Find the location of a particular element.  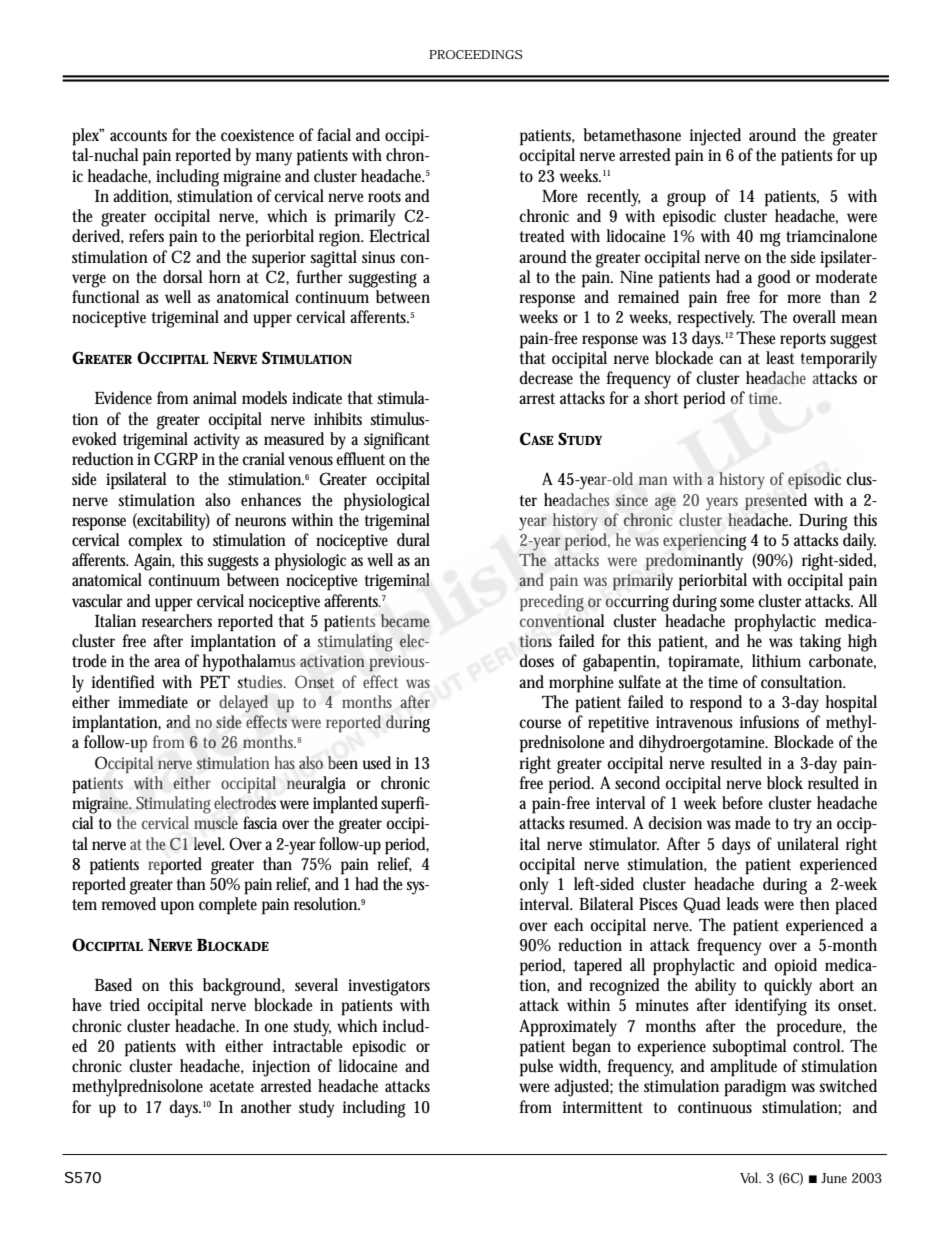

only is located at coordinates (534, 886).
